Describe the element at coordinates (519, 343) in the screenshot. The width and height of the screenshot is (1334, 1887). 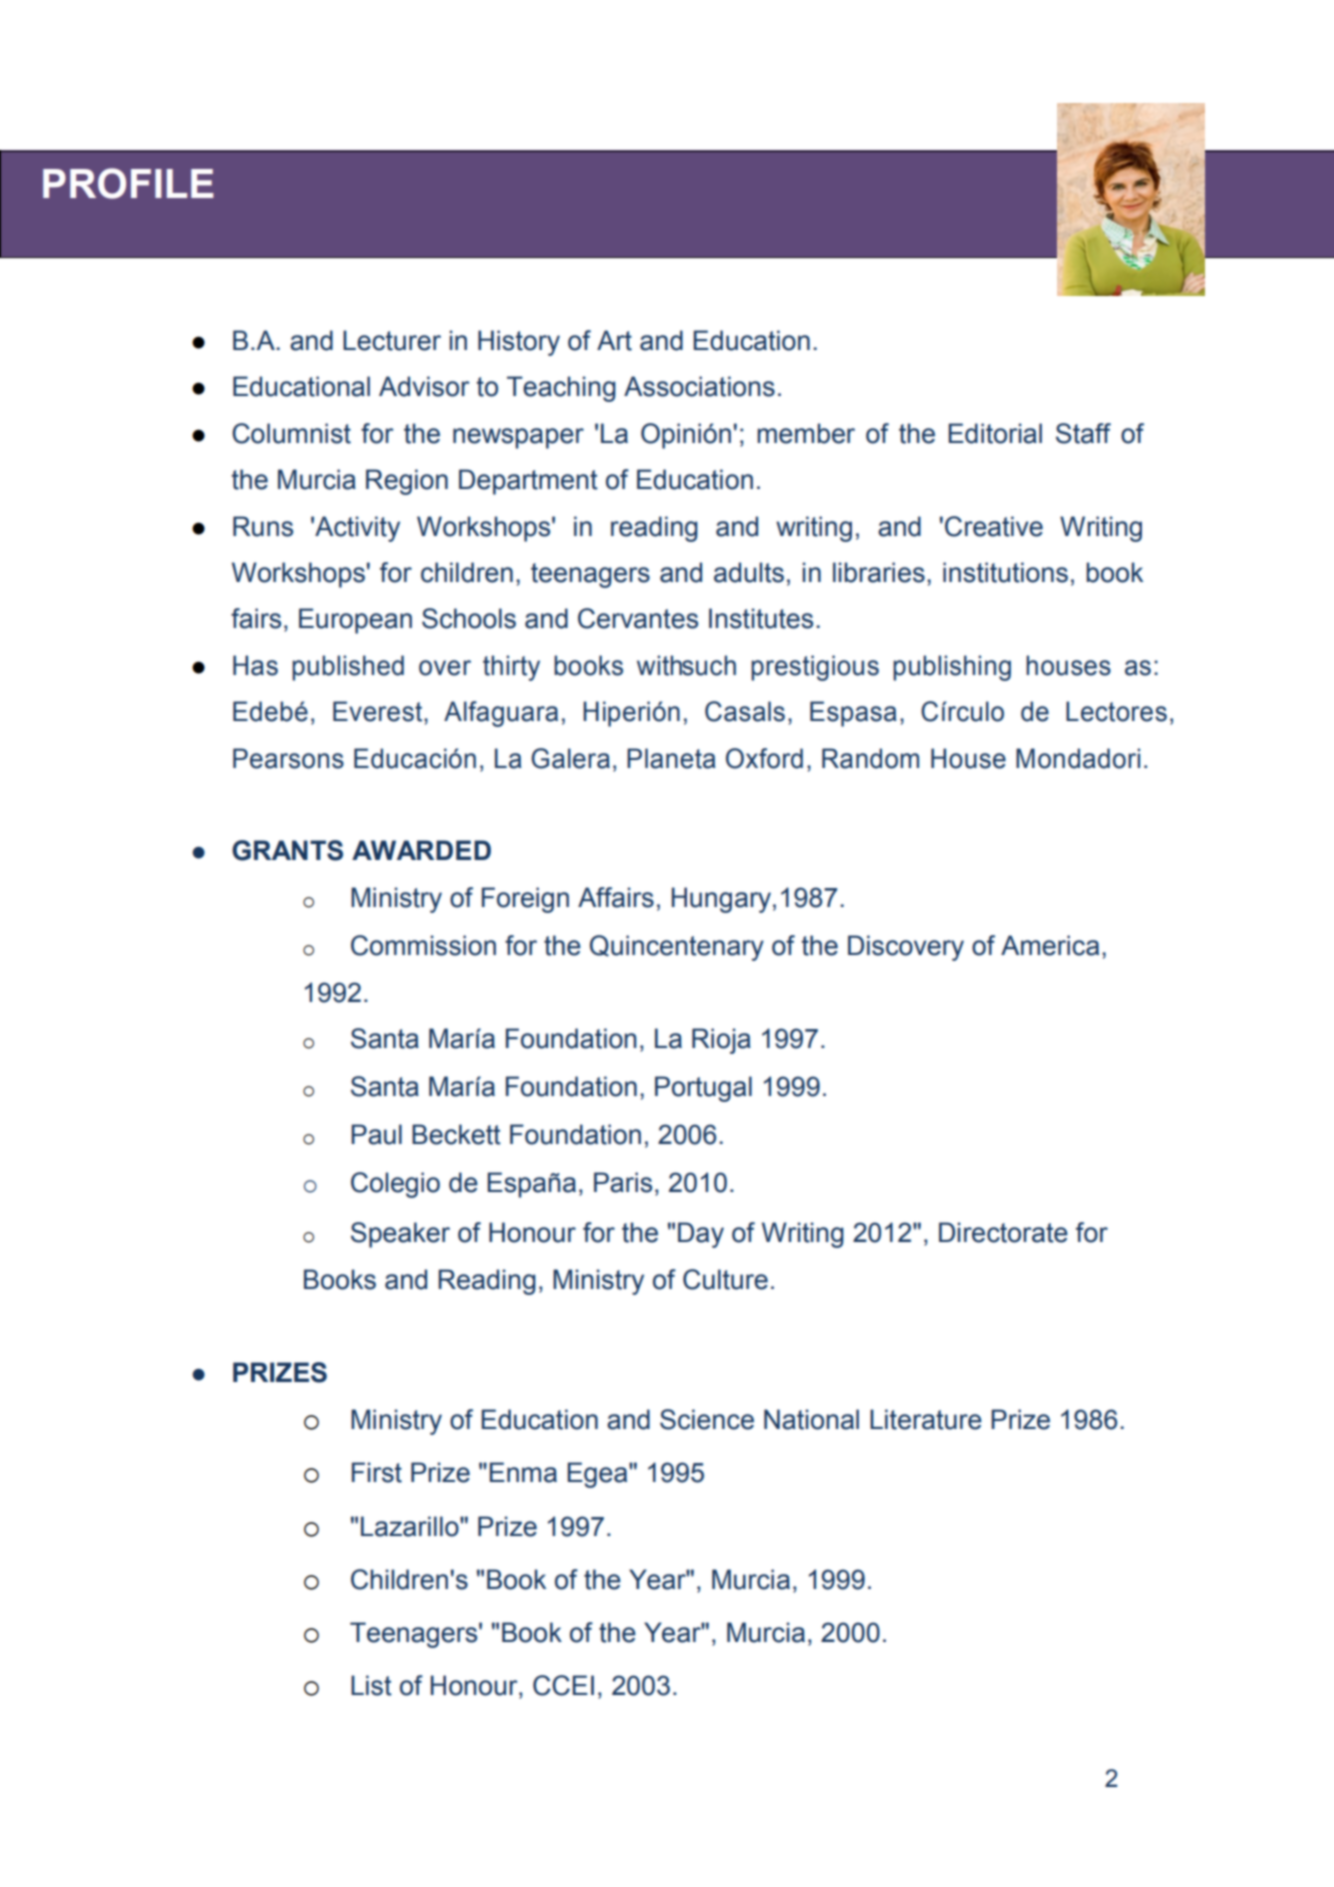
I see `History` at that location.
